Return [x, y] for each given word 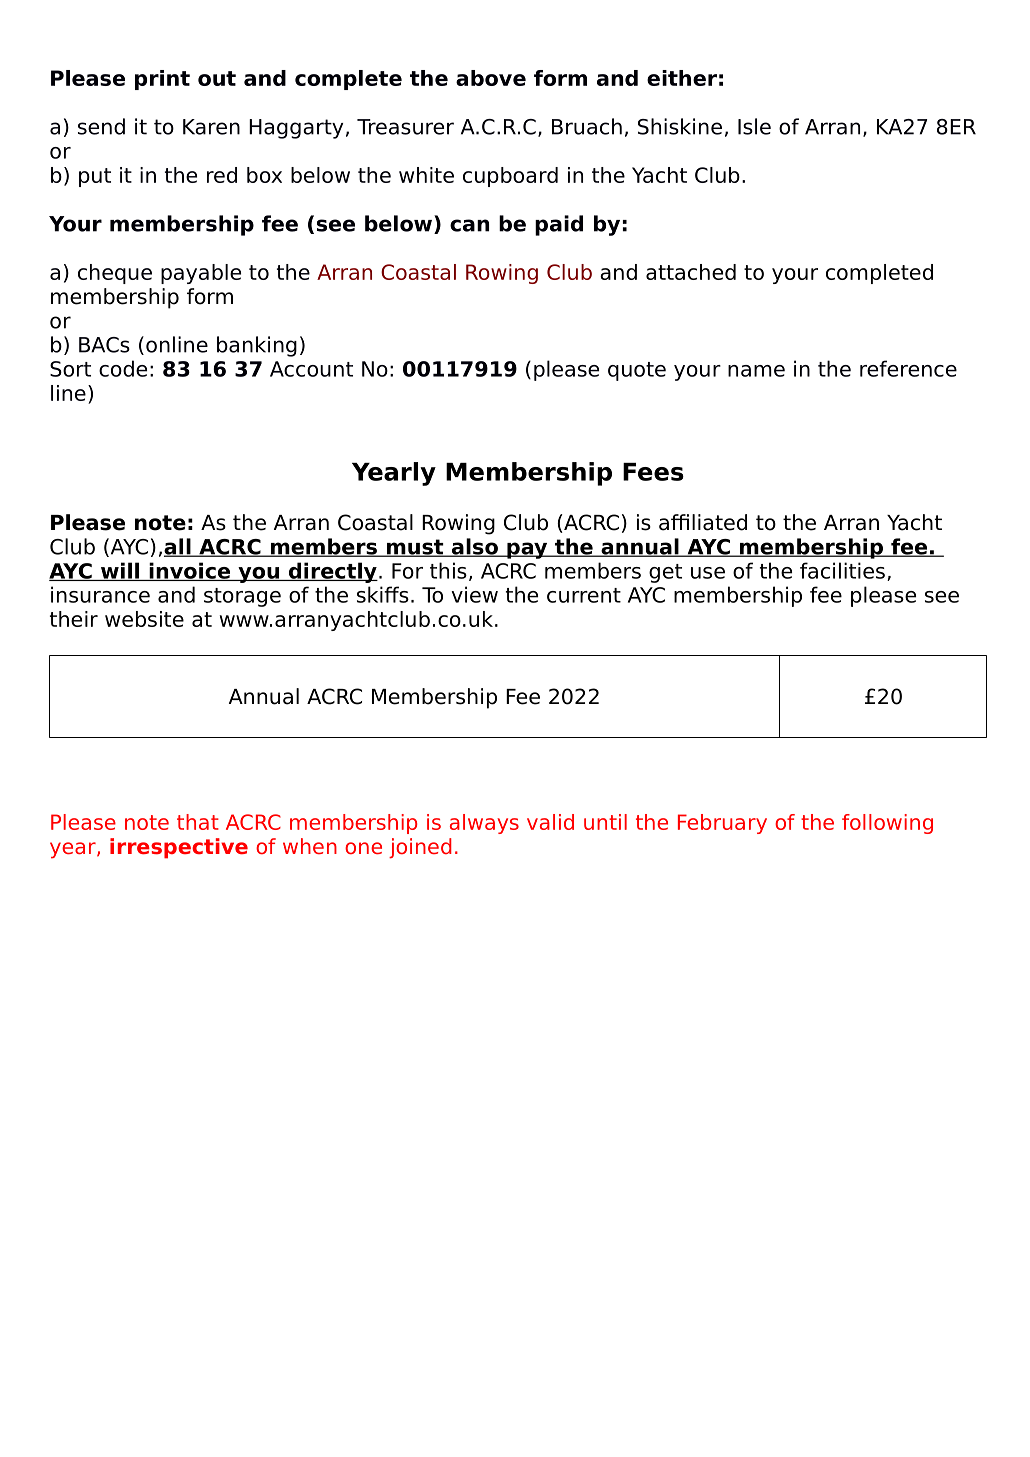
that [198, 822]
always [484, 824]
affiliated [703, 522]
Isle [754, 126]
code [123, 368]
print [162, 80]
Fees [653, 472]
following [887, 824]
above [491, 78]
